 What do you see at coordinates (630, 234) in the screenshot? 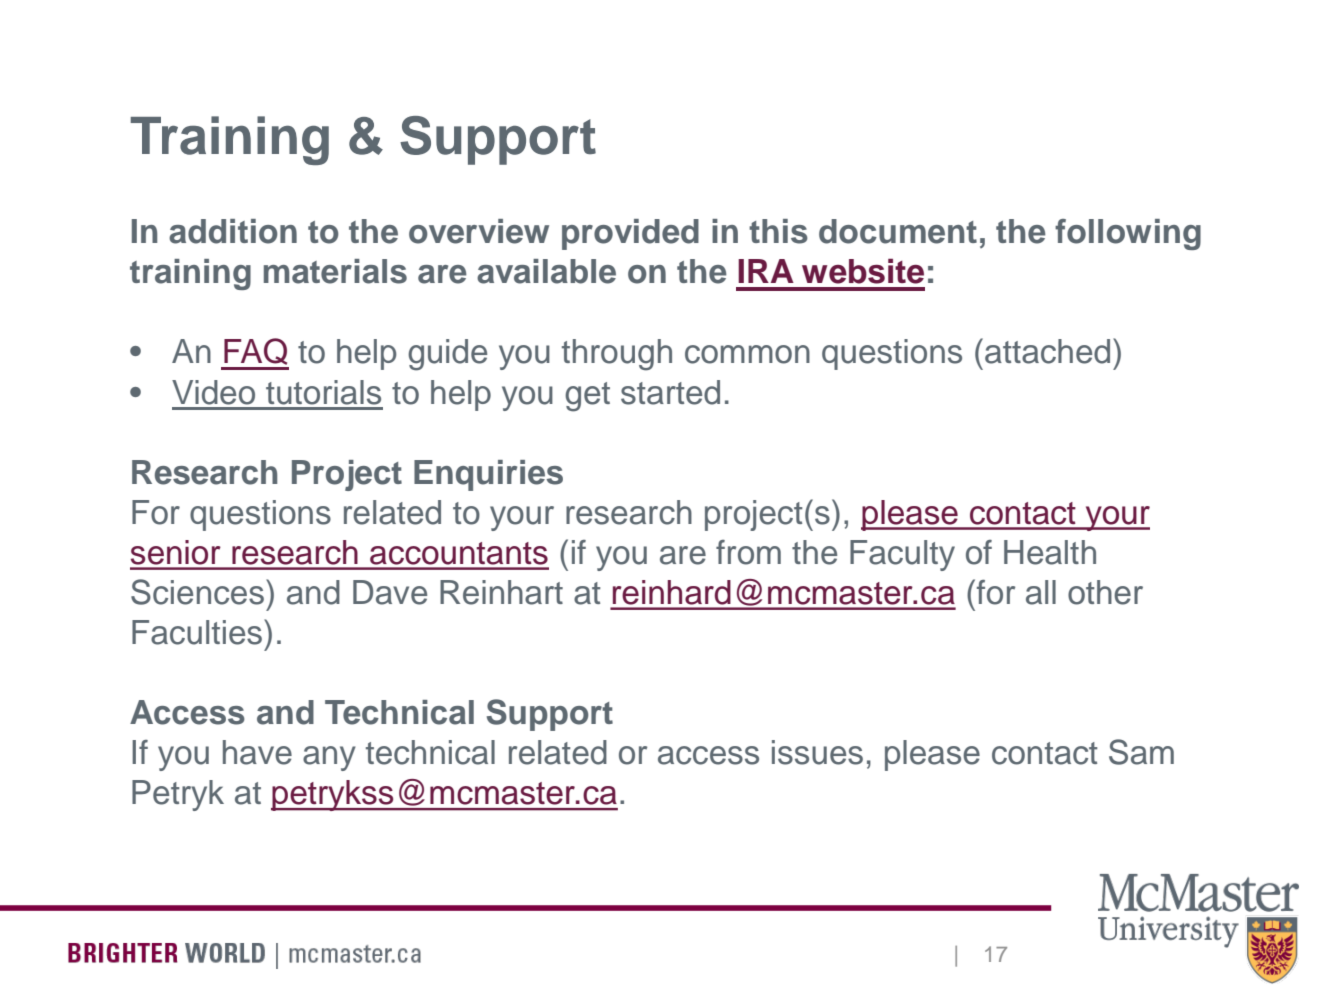
I see `provided` at bounding box center [630, 234].
